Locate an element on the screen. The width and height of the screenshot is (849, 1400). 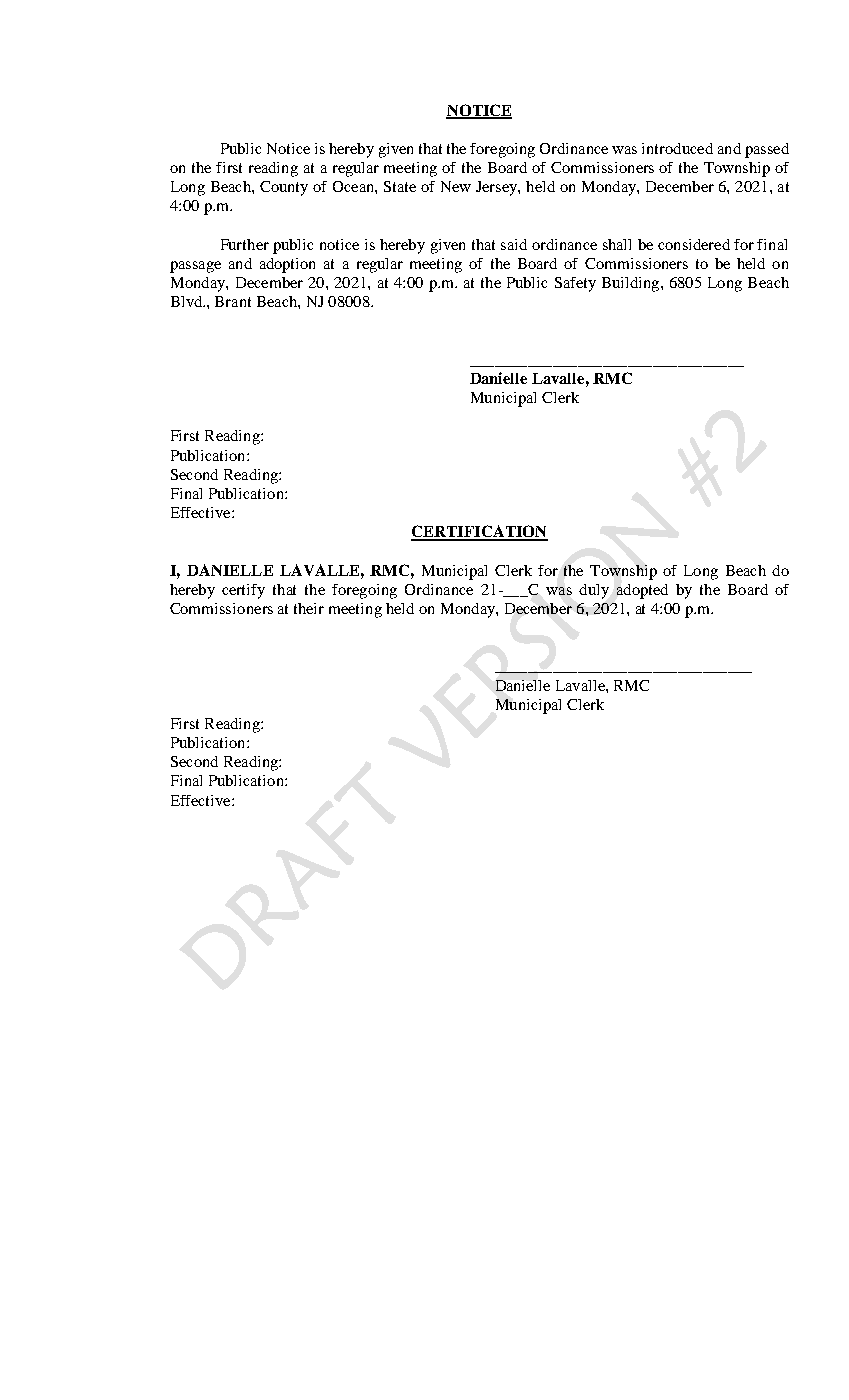
adopted is located at coordinates (642, 591).
